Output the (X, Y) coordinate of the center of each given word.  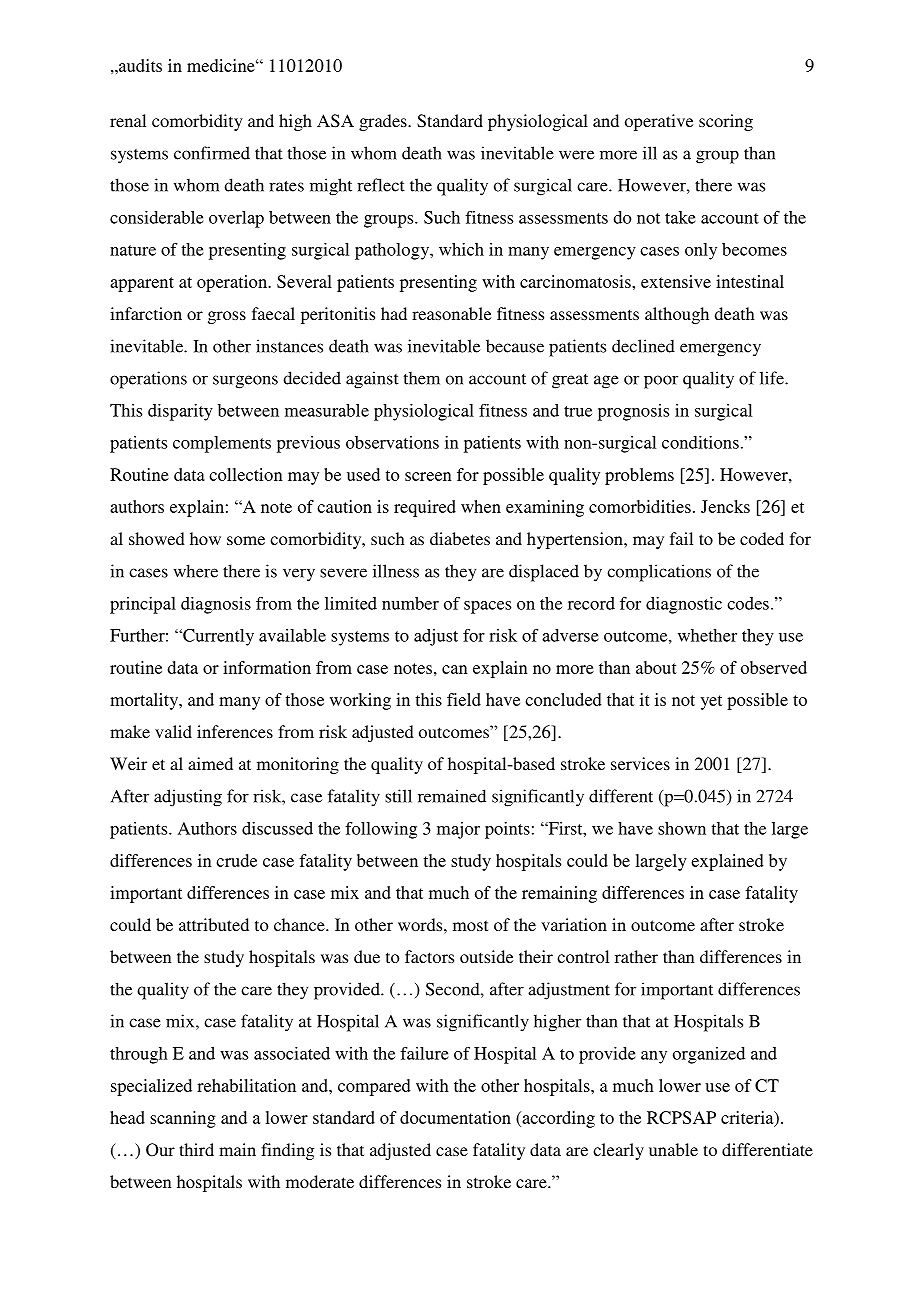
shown (682, 828)
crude (236, 860)
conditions (700, 442)
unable (673, 1149)
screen (428, 476)
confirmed (212, 153)
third (196, 1149)
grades (384, 122)
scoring (726, 122)
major (458, 830)
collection (246, 474)
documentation (455, 1117)
